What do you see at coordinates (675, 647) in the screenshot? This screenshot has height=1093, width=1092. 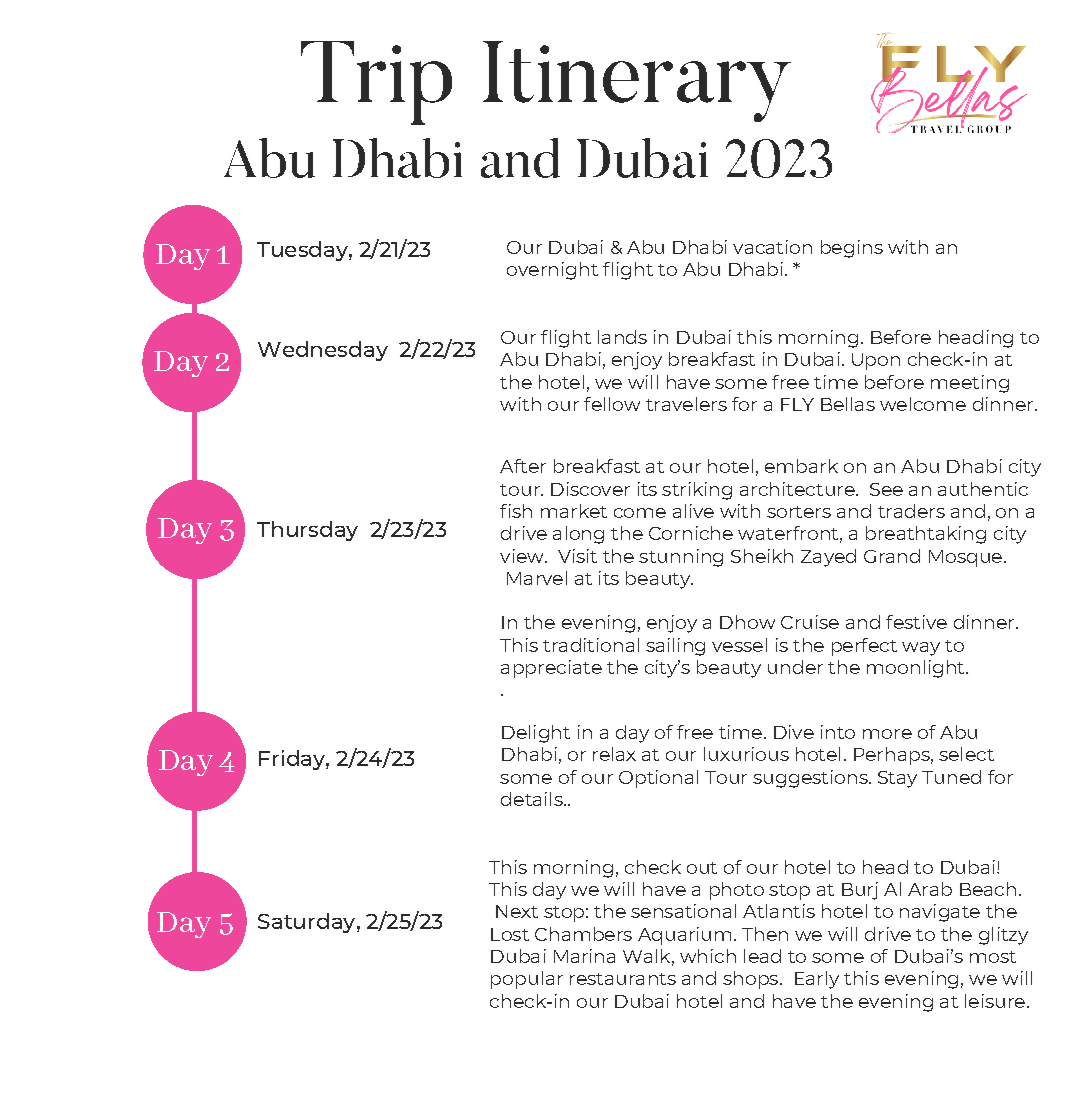 I see `sailing` at bounding box center [675, 647].
